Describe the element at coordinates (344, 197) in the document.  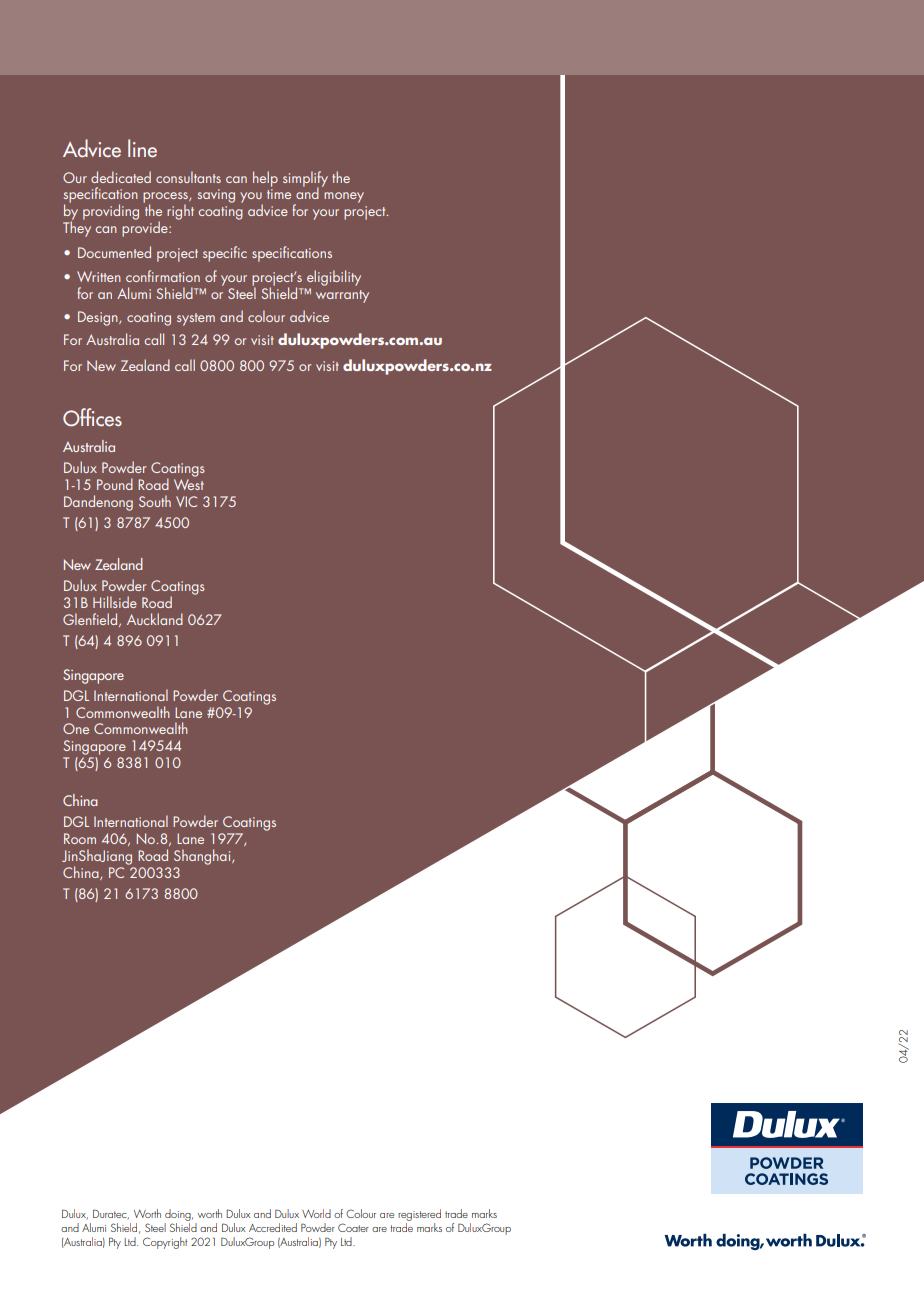
I see `money` at that location.
